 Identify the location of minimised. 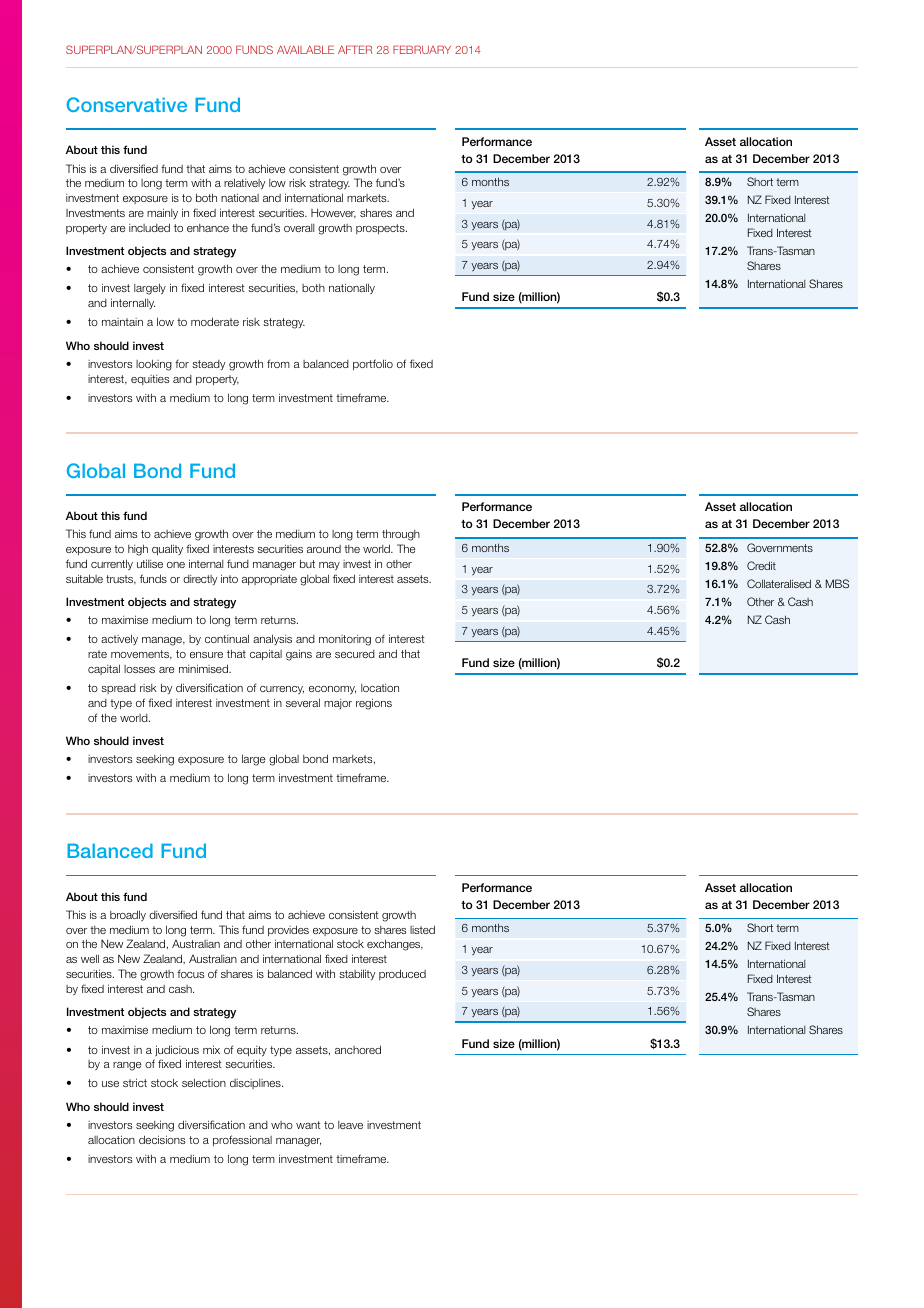
(204, 668).
